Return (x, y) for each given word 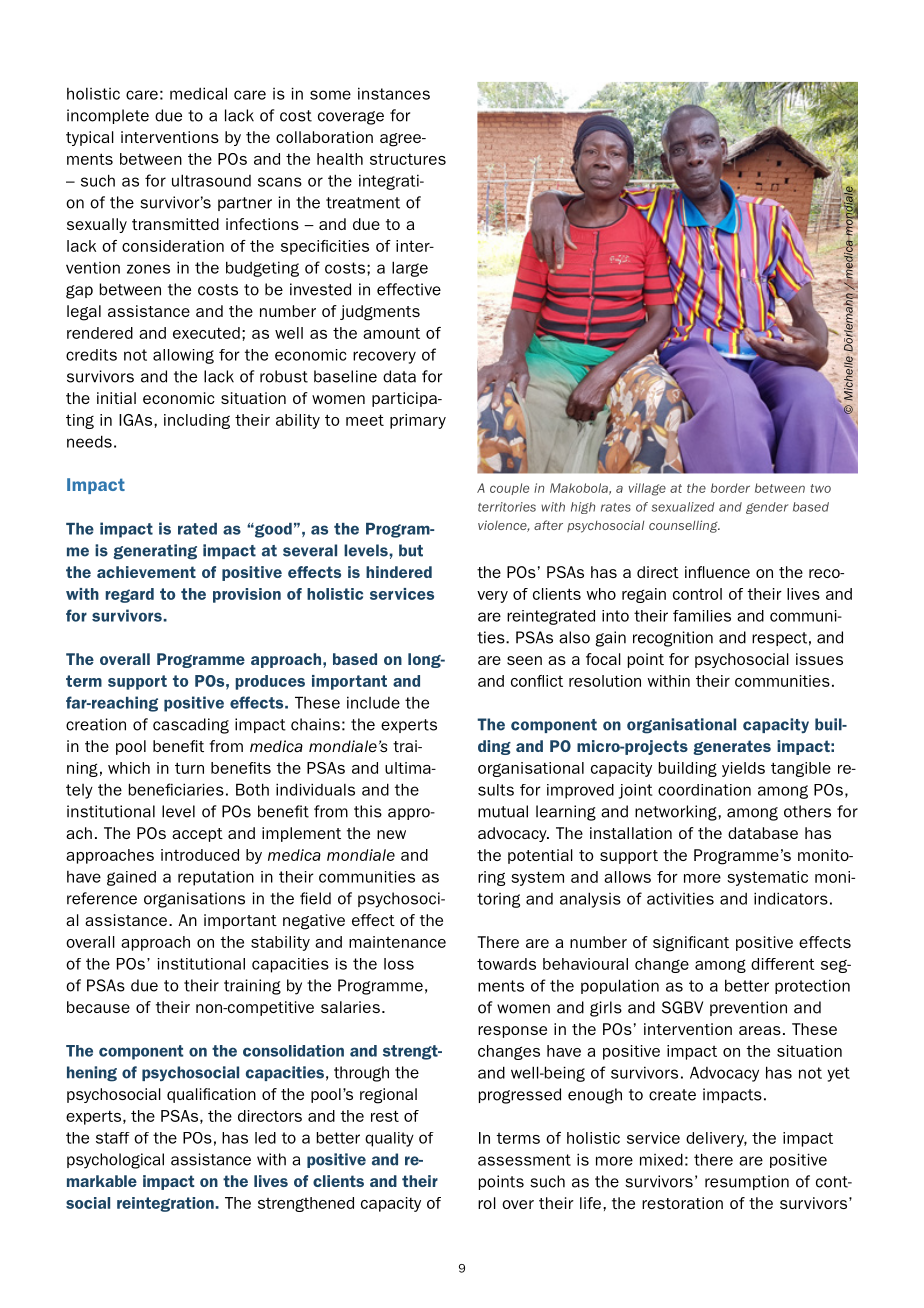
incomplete (108, 116)
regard (130, 595)
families (702, 616)
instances (394, 93)
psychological (115, 1161)
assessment (524, 1160)
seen (524, 660)
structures (408, 159)
